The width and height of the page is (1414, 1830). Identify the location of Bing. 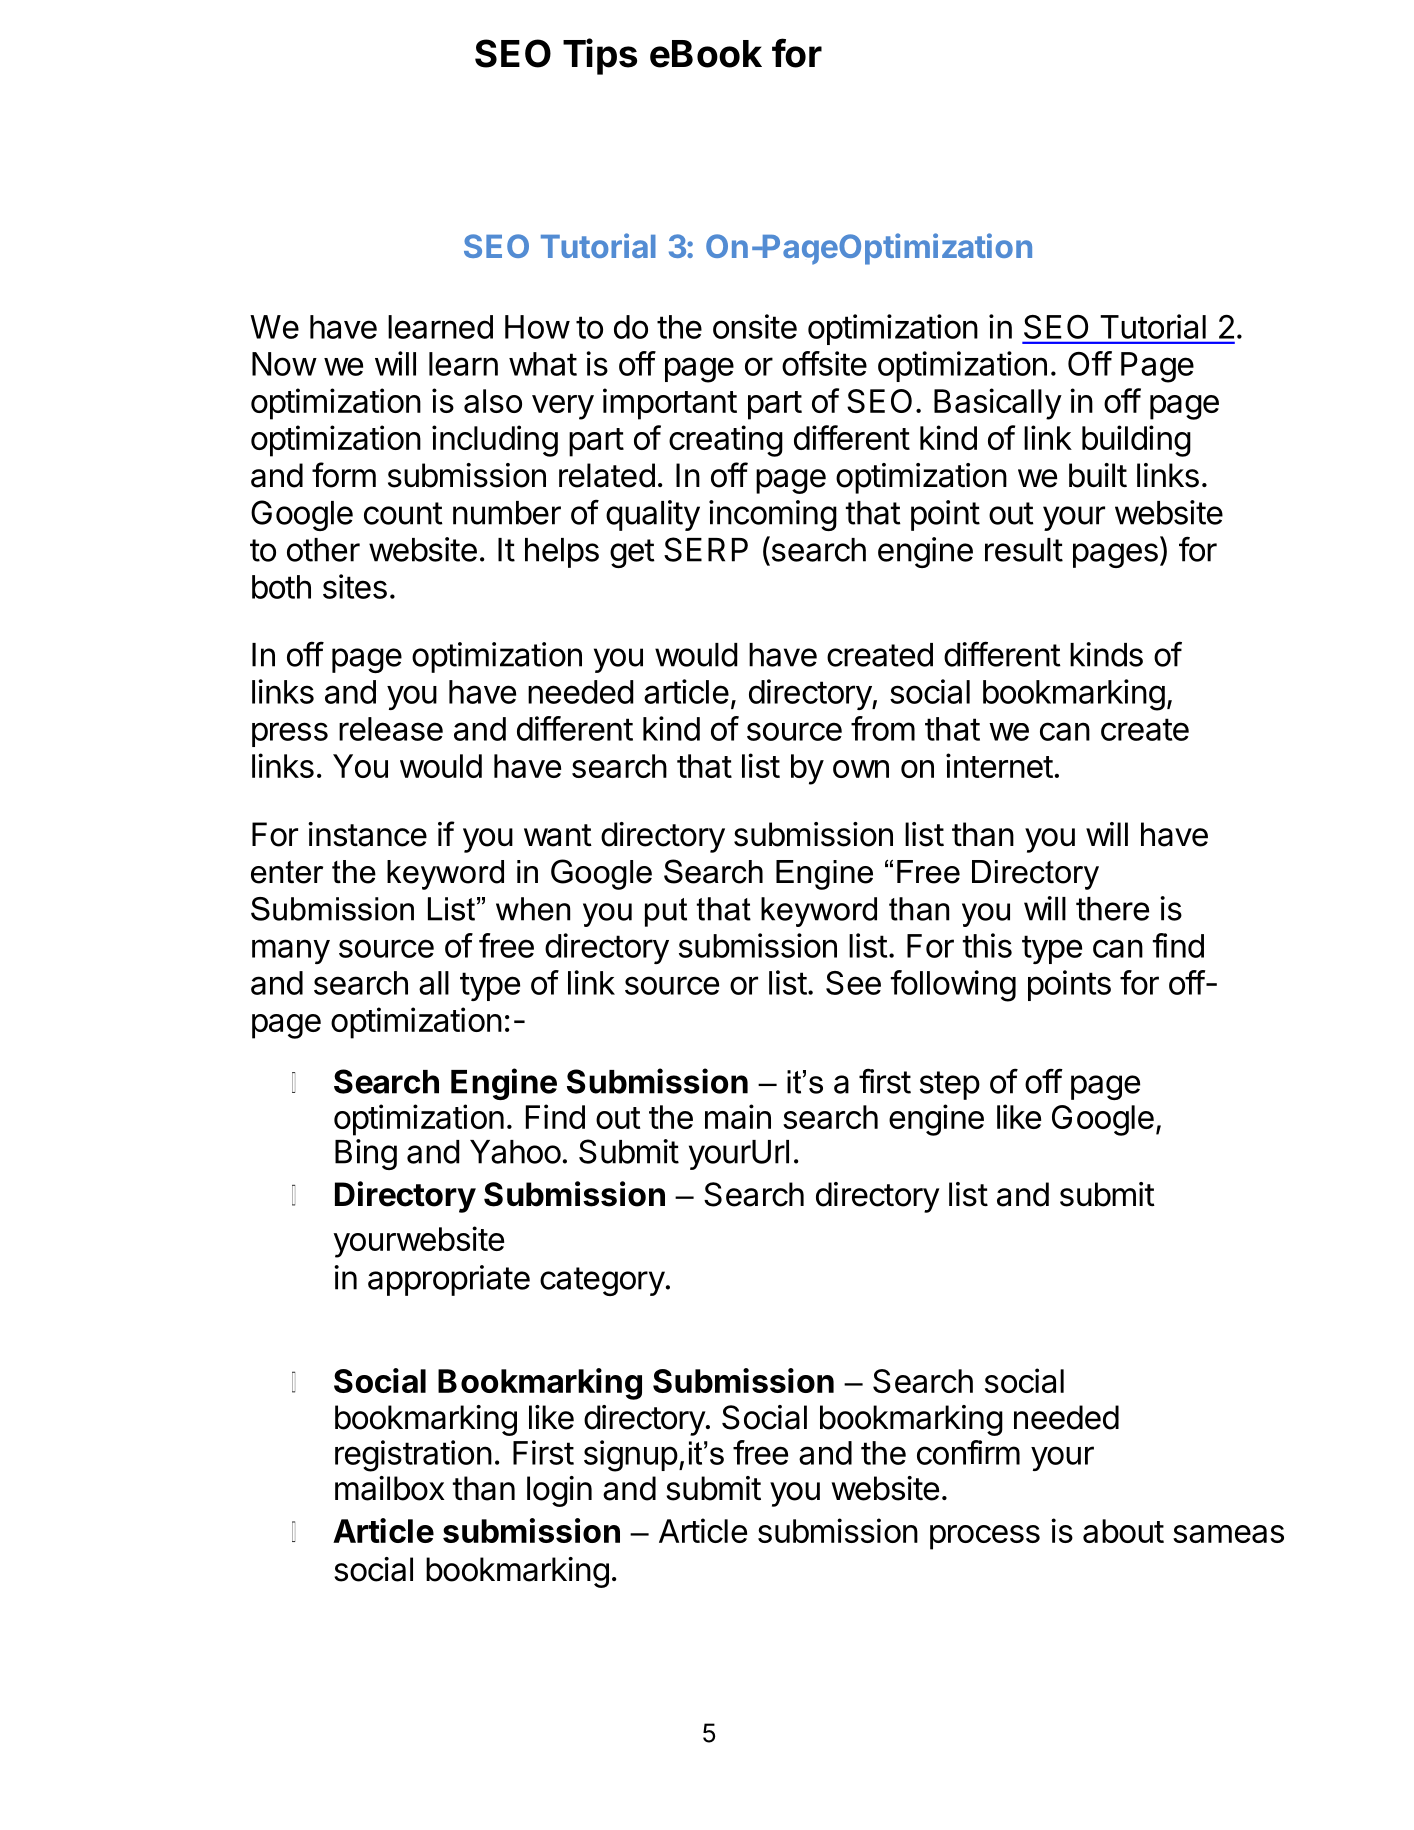
(366, 1154).
